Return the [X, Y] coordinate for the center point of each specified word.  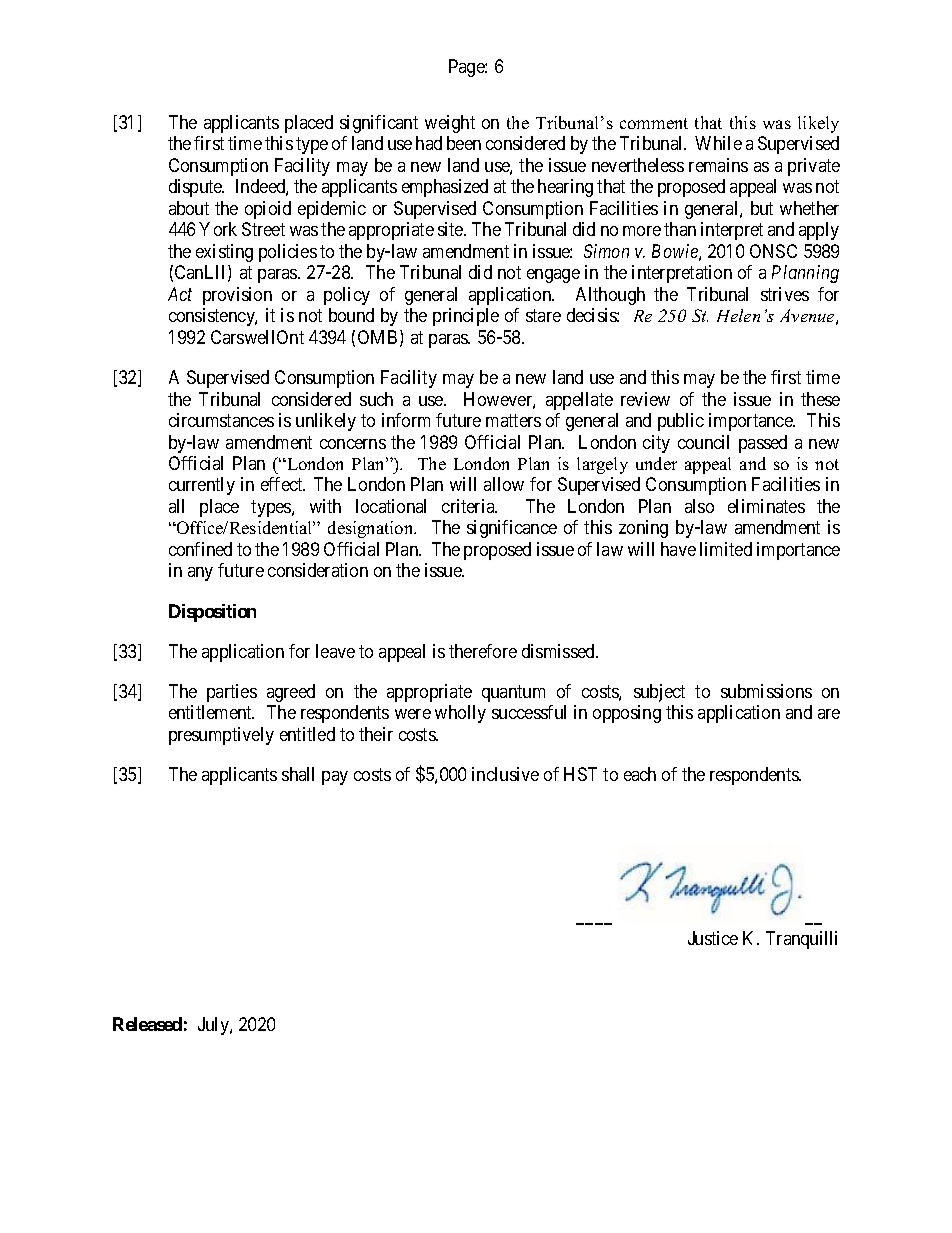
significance [512, 529]
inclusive [505, 774]
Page [467, 68]
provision [237, 296]
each [640, 774]
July [214, 1026]
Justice [713, 938]
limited [726, 549]
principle [466, 317]
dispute [196, 188]
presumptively [221, 736]
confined [200, 549]
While [718, 143]
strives [785, 294]
